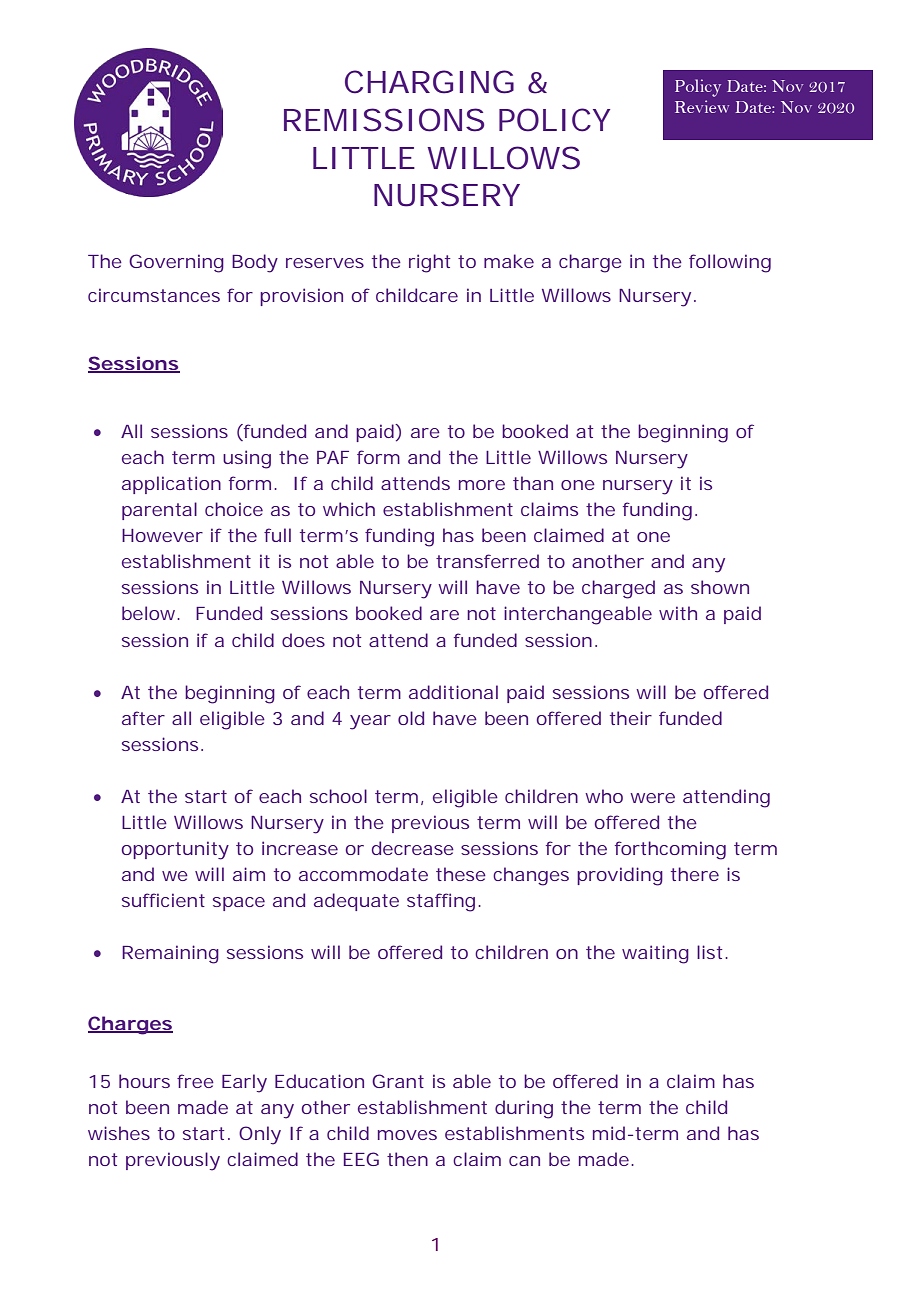 This screenshot has width=924, height=1308. What do you see at coordinates (151, 613) in the screenshot?
I see `below` at bounding box center [151, 613].
